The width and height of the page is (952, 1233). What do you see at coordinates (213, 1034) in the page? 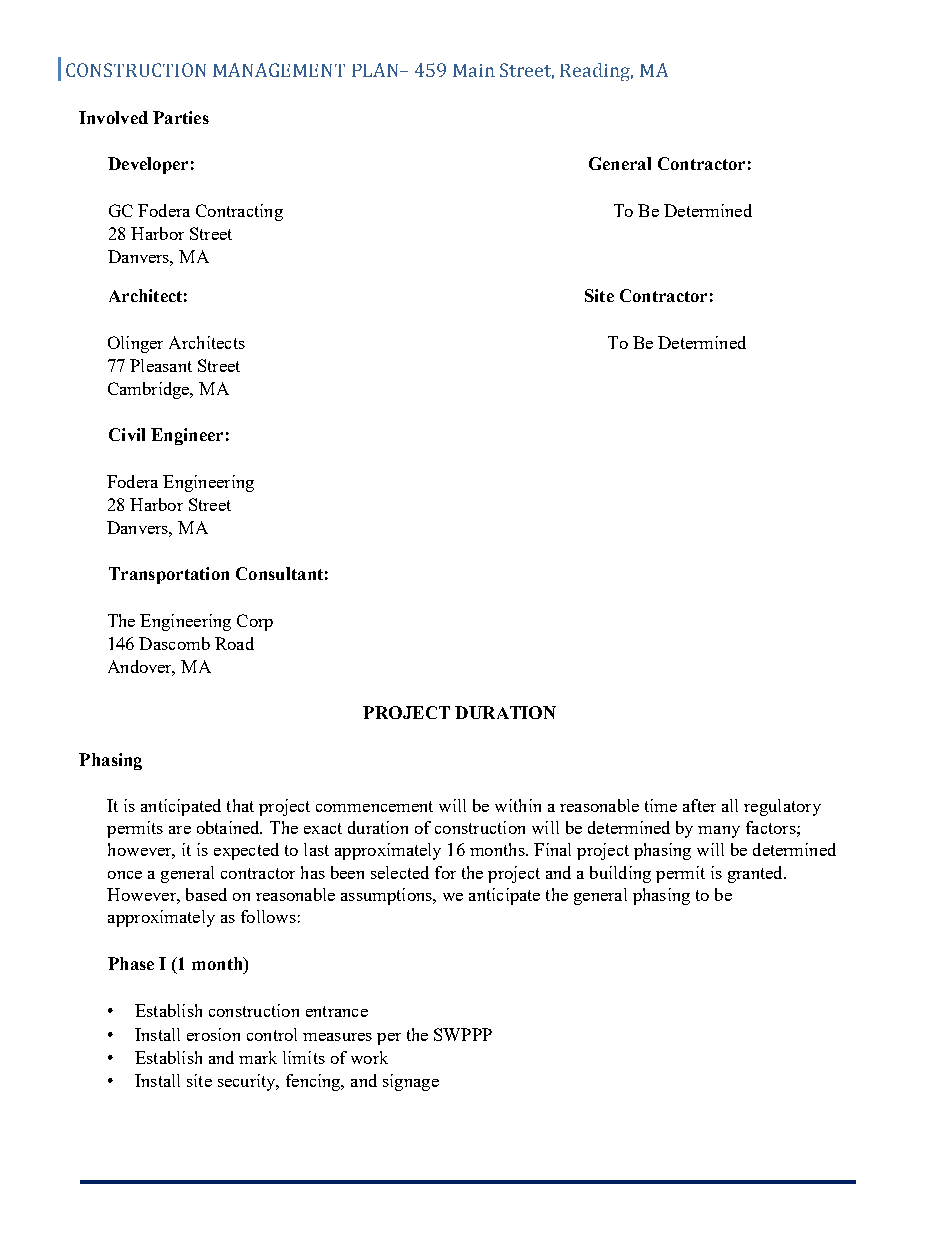
I see `erosion` at bounding box center [213, 1034].
